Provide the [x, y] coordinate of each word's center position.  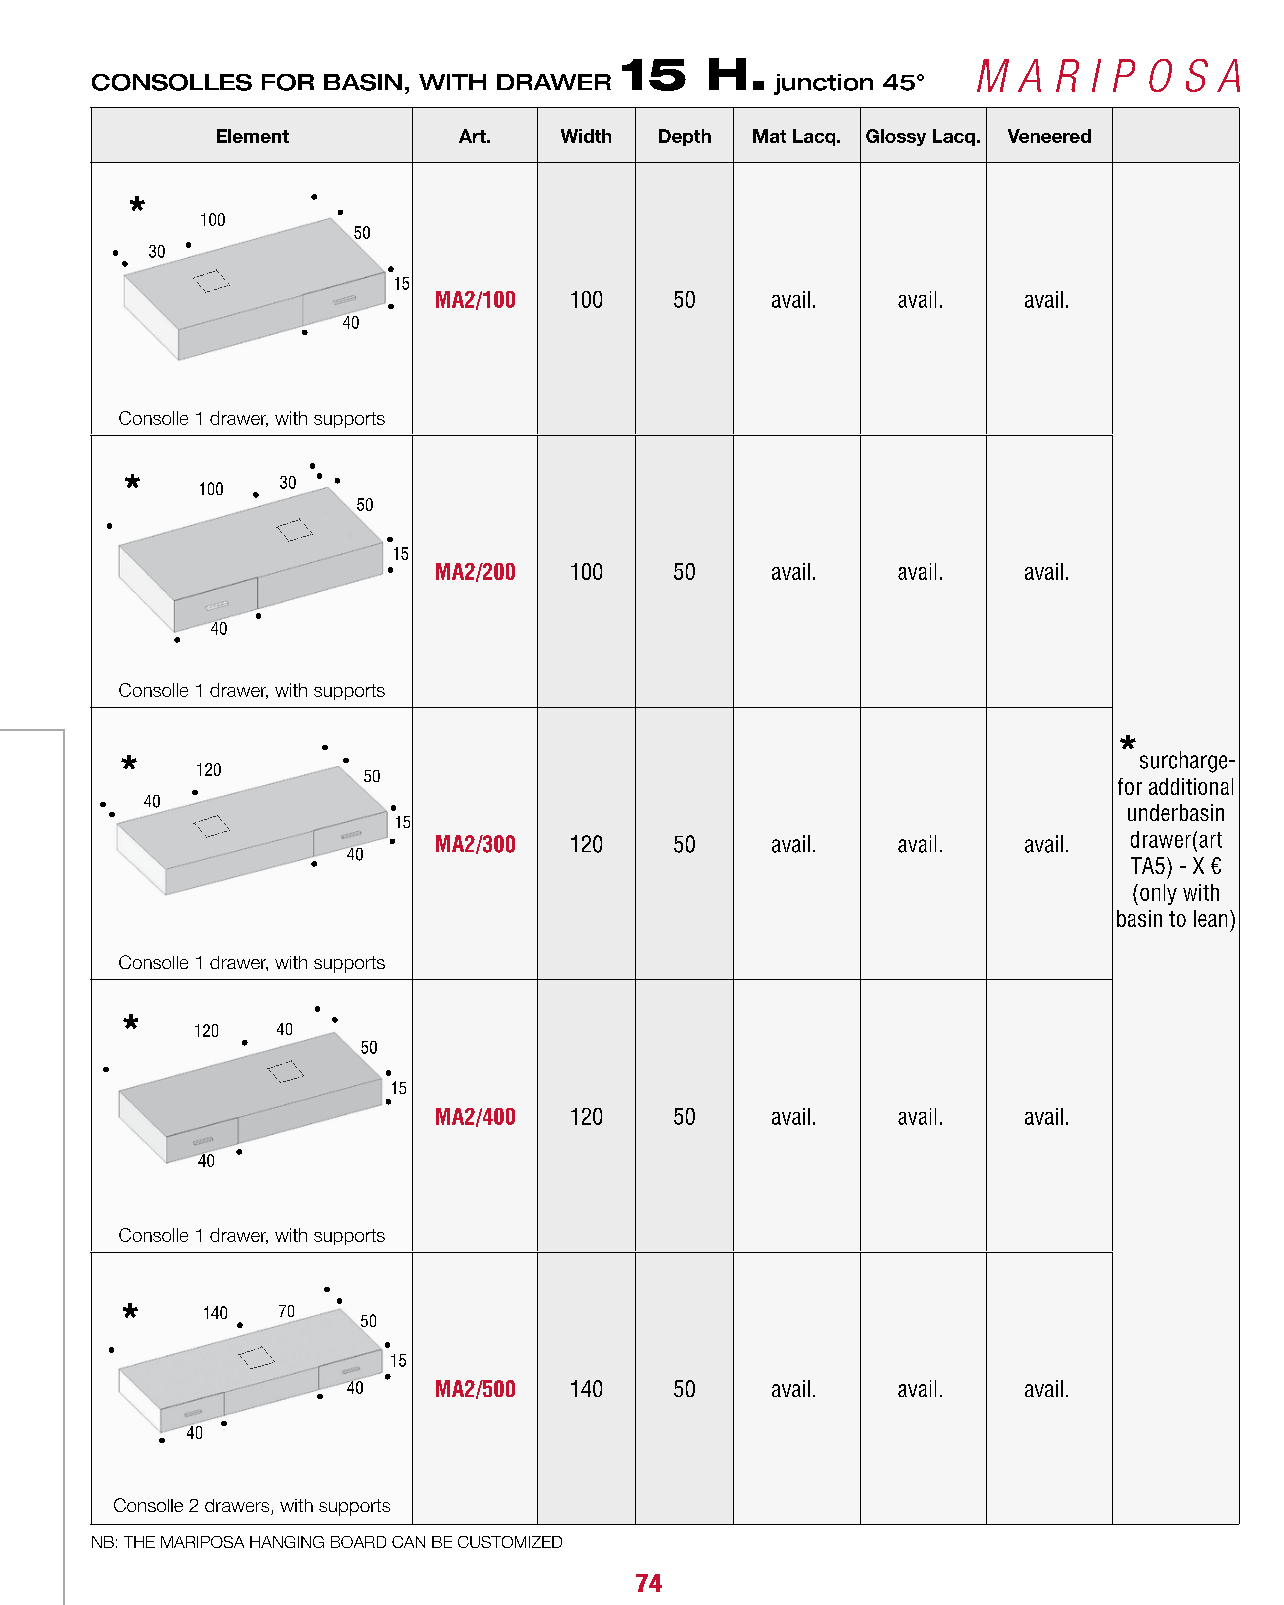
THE [139, 1542]
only [1158, 894]
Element [253, 136]
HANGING [287, 1542]
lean [1210, 918]
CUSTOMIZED [510, 1542]
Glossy [896, 137]
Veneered [1049, 136]
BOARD [358, 1542]
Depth [685, 137]
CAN [408, 1542]
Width [586, 136]
